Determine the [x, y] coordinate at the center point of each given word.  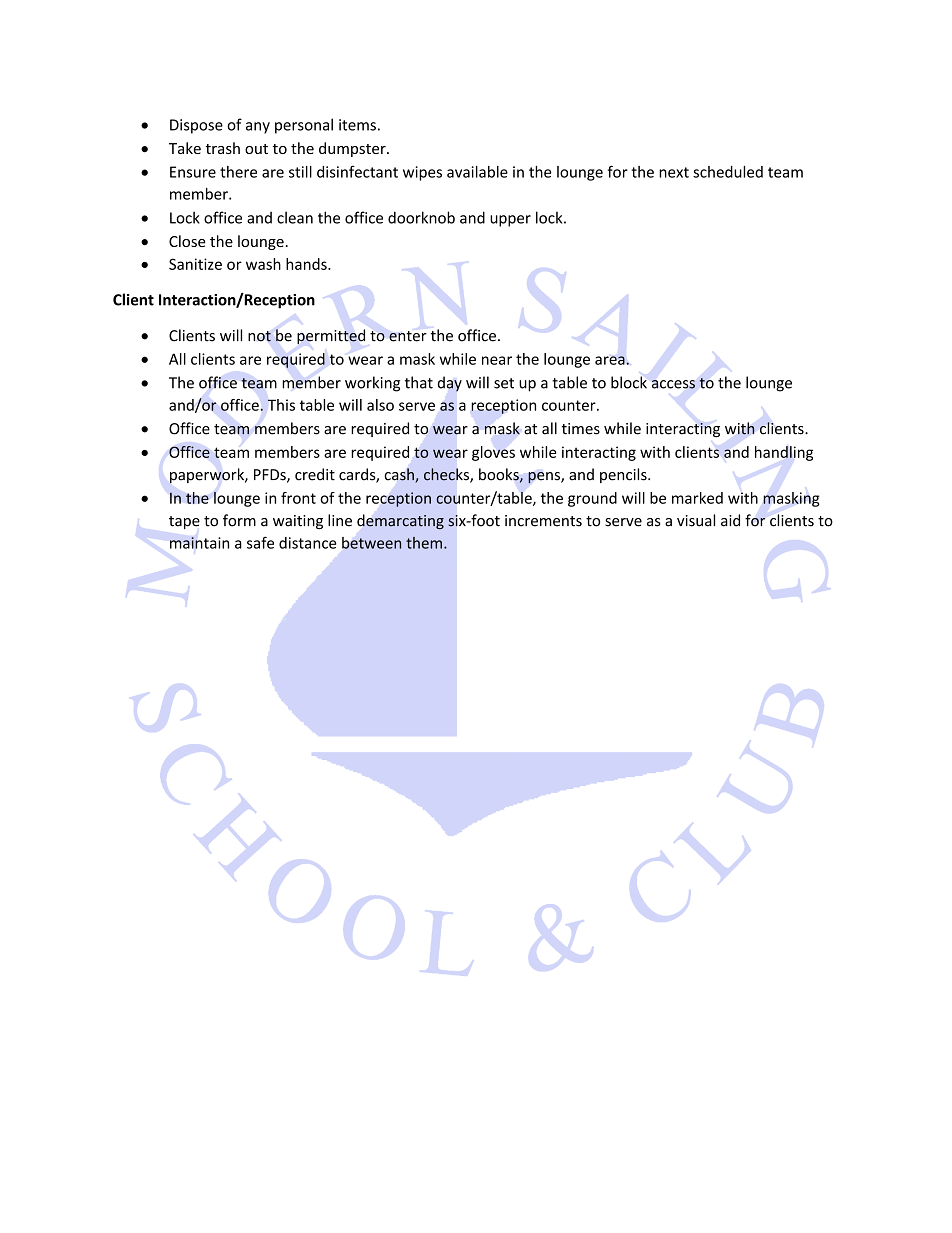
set [504, 383]
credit [315, 474]
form [239, 520]
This [281, 405]
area [611, 360]
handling [784, 453]
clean [295, 217]
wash [263, 264]
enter [408, 336]
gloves [493, 453]
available [477, 172]
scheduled [728, 172]
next [674, 172]
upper [510, 221]
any [258, 128]
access [673, 384]
